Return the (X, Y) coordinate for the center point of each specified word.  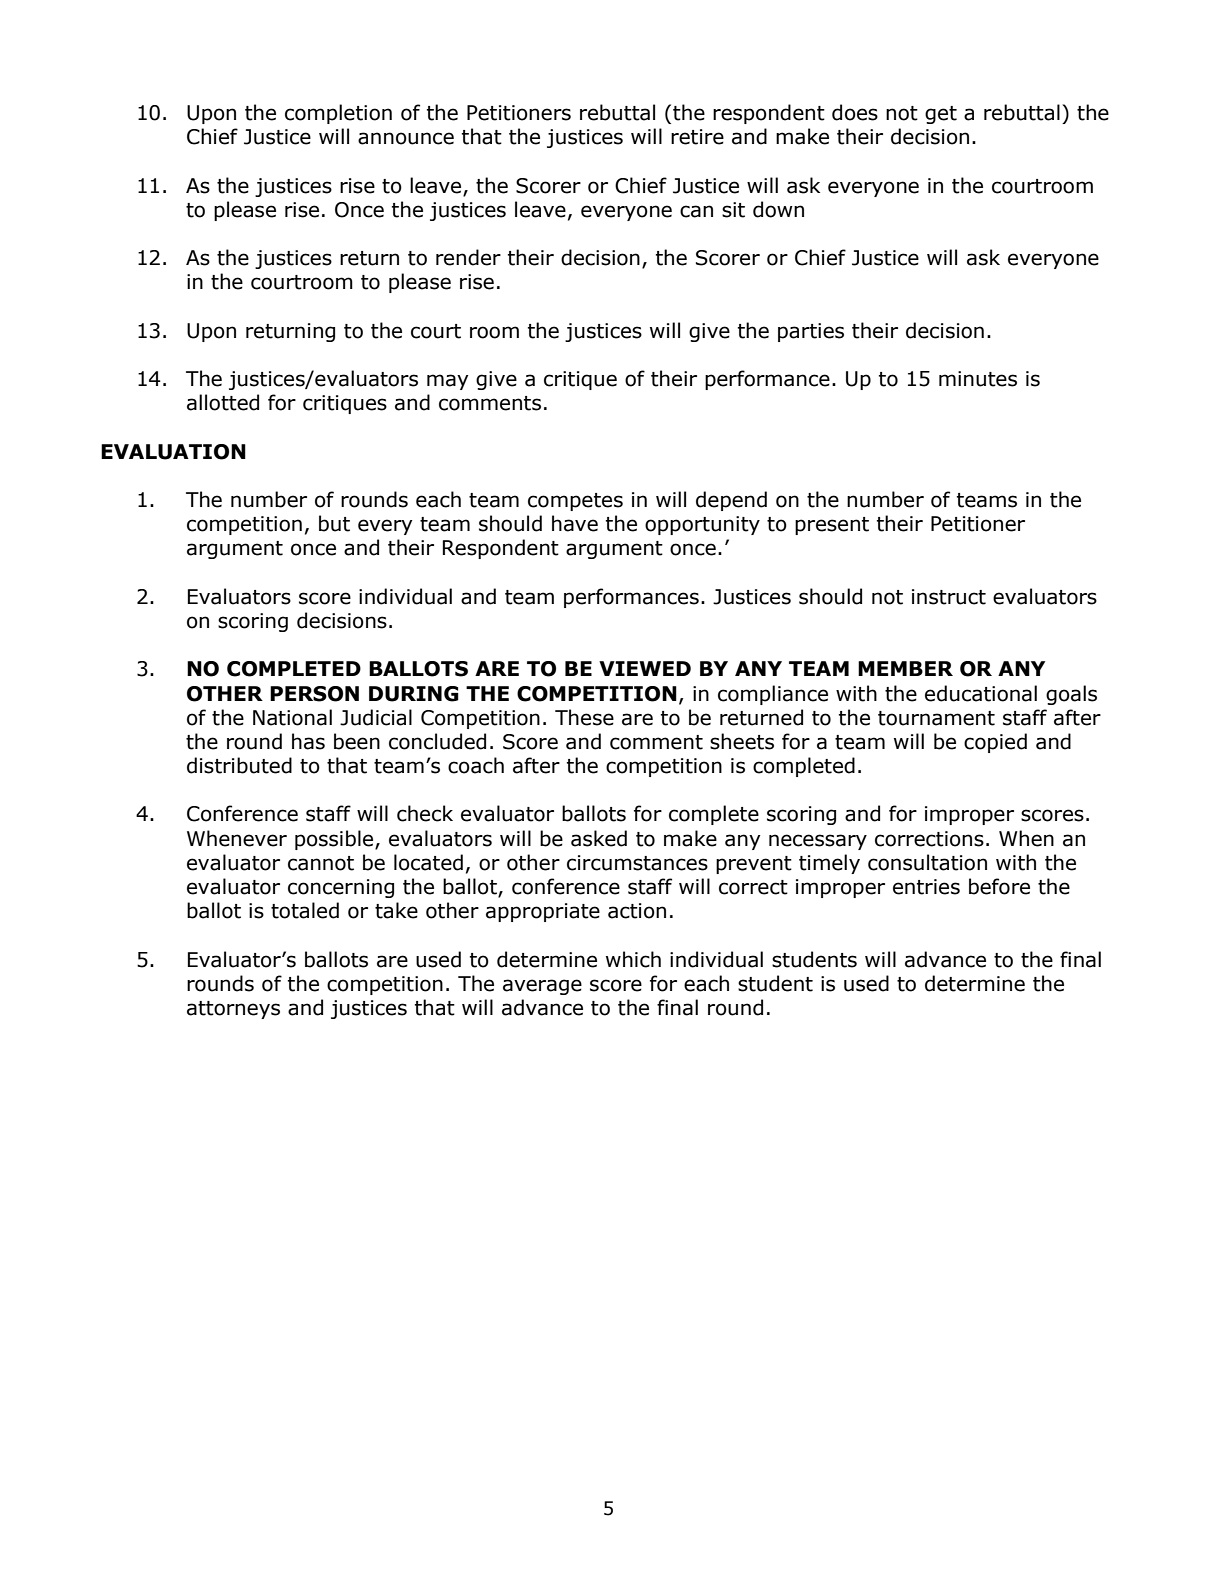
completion (338, 114)
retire (697, 137)
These (584, 717)
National (292, 717)
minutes (978, 379)
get (941, 115)
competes (575, 502)
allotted (223, 402)
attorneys (233, 1010)
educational (981, 693)
